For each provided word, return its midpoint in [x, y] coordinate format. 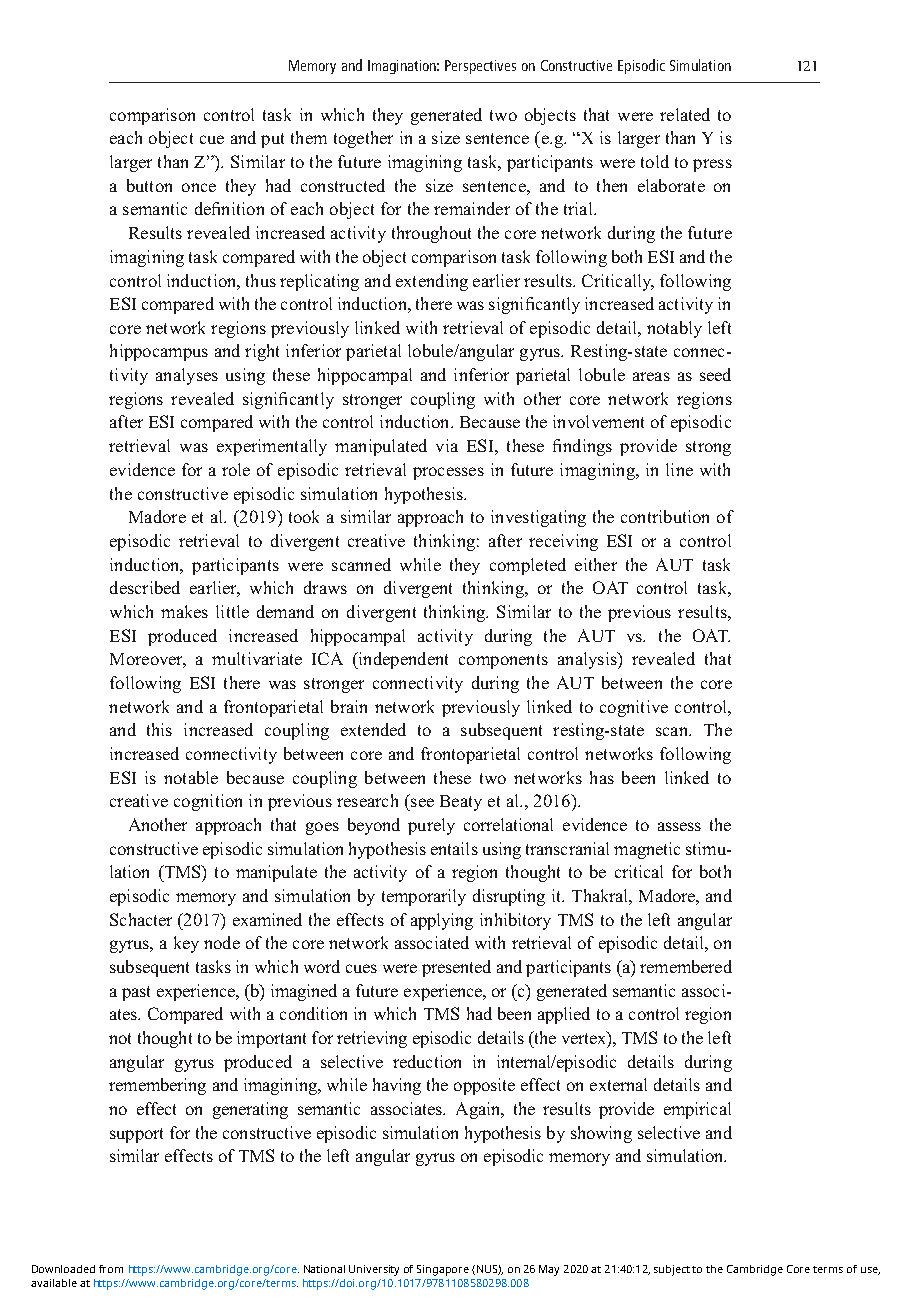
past [136, 993]
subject [672, 1270]
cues [361, 968]
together [363, 139]
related [685, 114]
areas [651, 376]
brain [349, 706]
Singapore [443, 1270]
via [447, 445]
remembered [686, 966]
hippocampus [159, 352]
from [111, 1269]
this [159, 729]
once [199, 187]
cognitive [634, 708]
